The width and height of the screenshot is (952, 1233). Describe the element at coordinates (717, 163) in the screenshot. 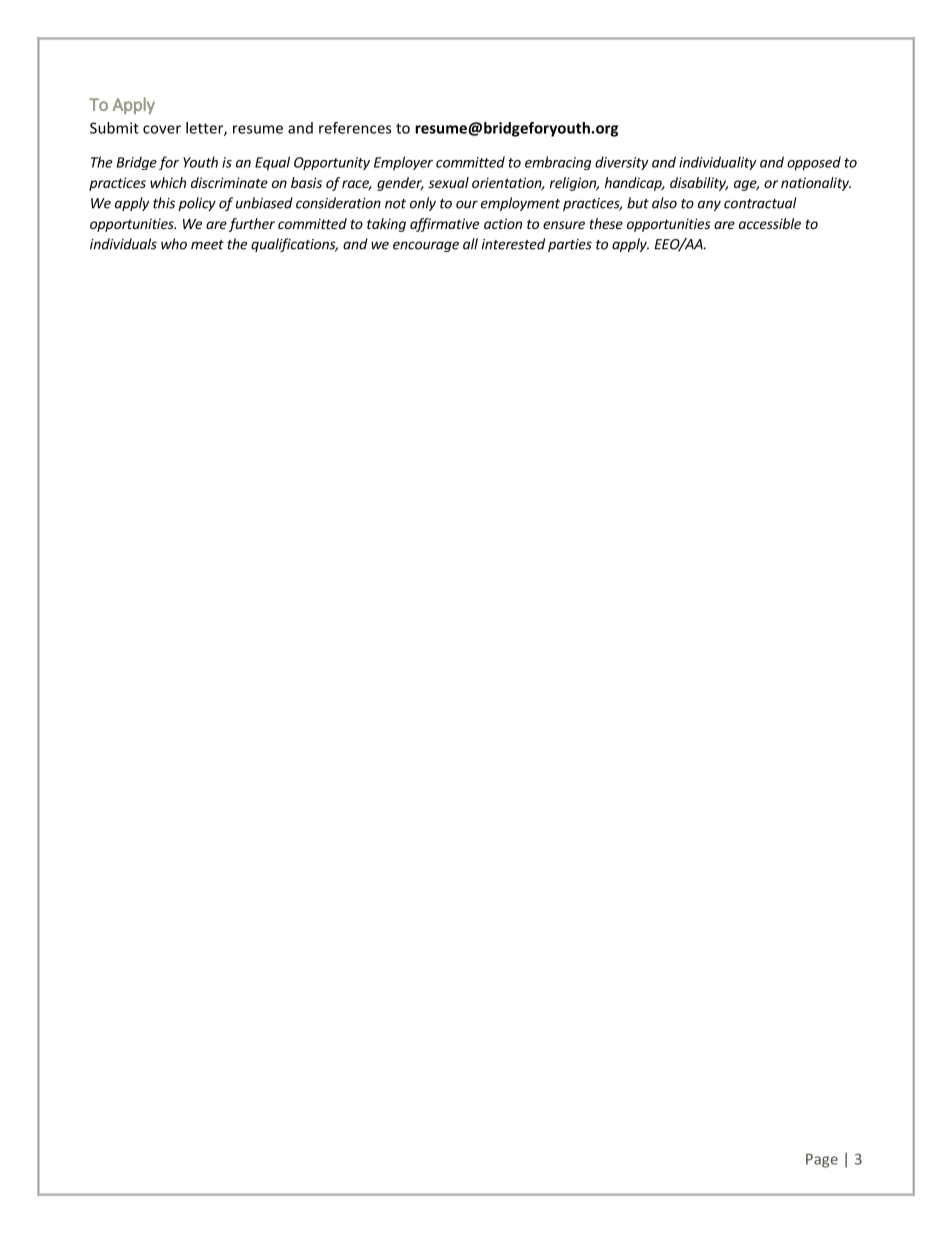

I see `individuality` at that location.
